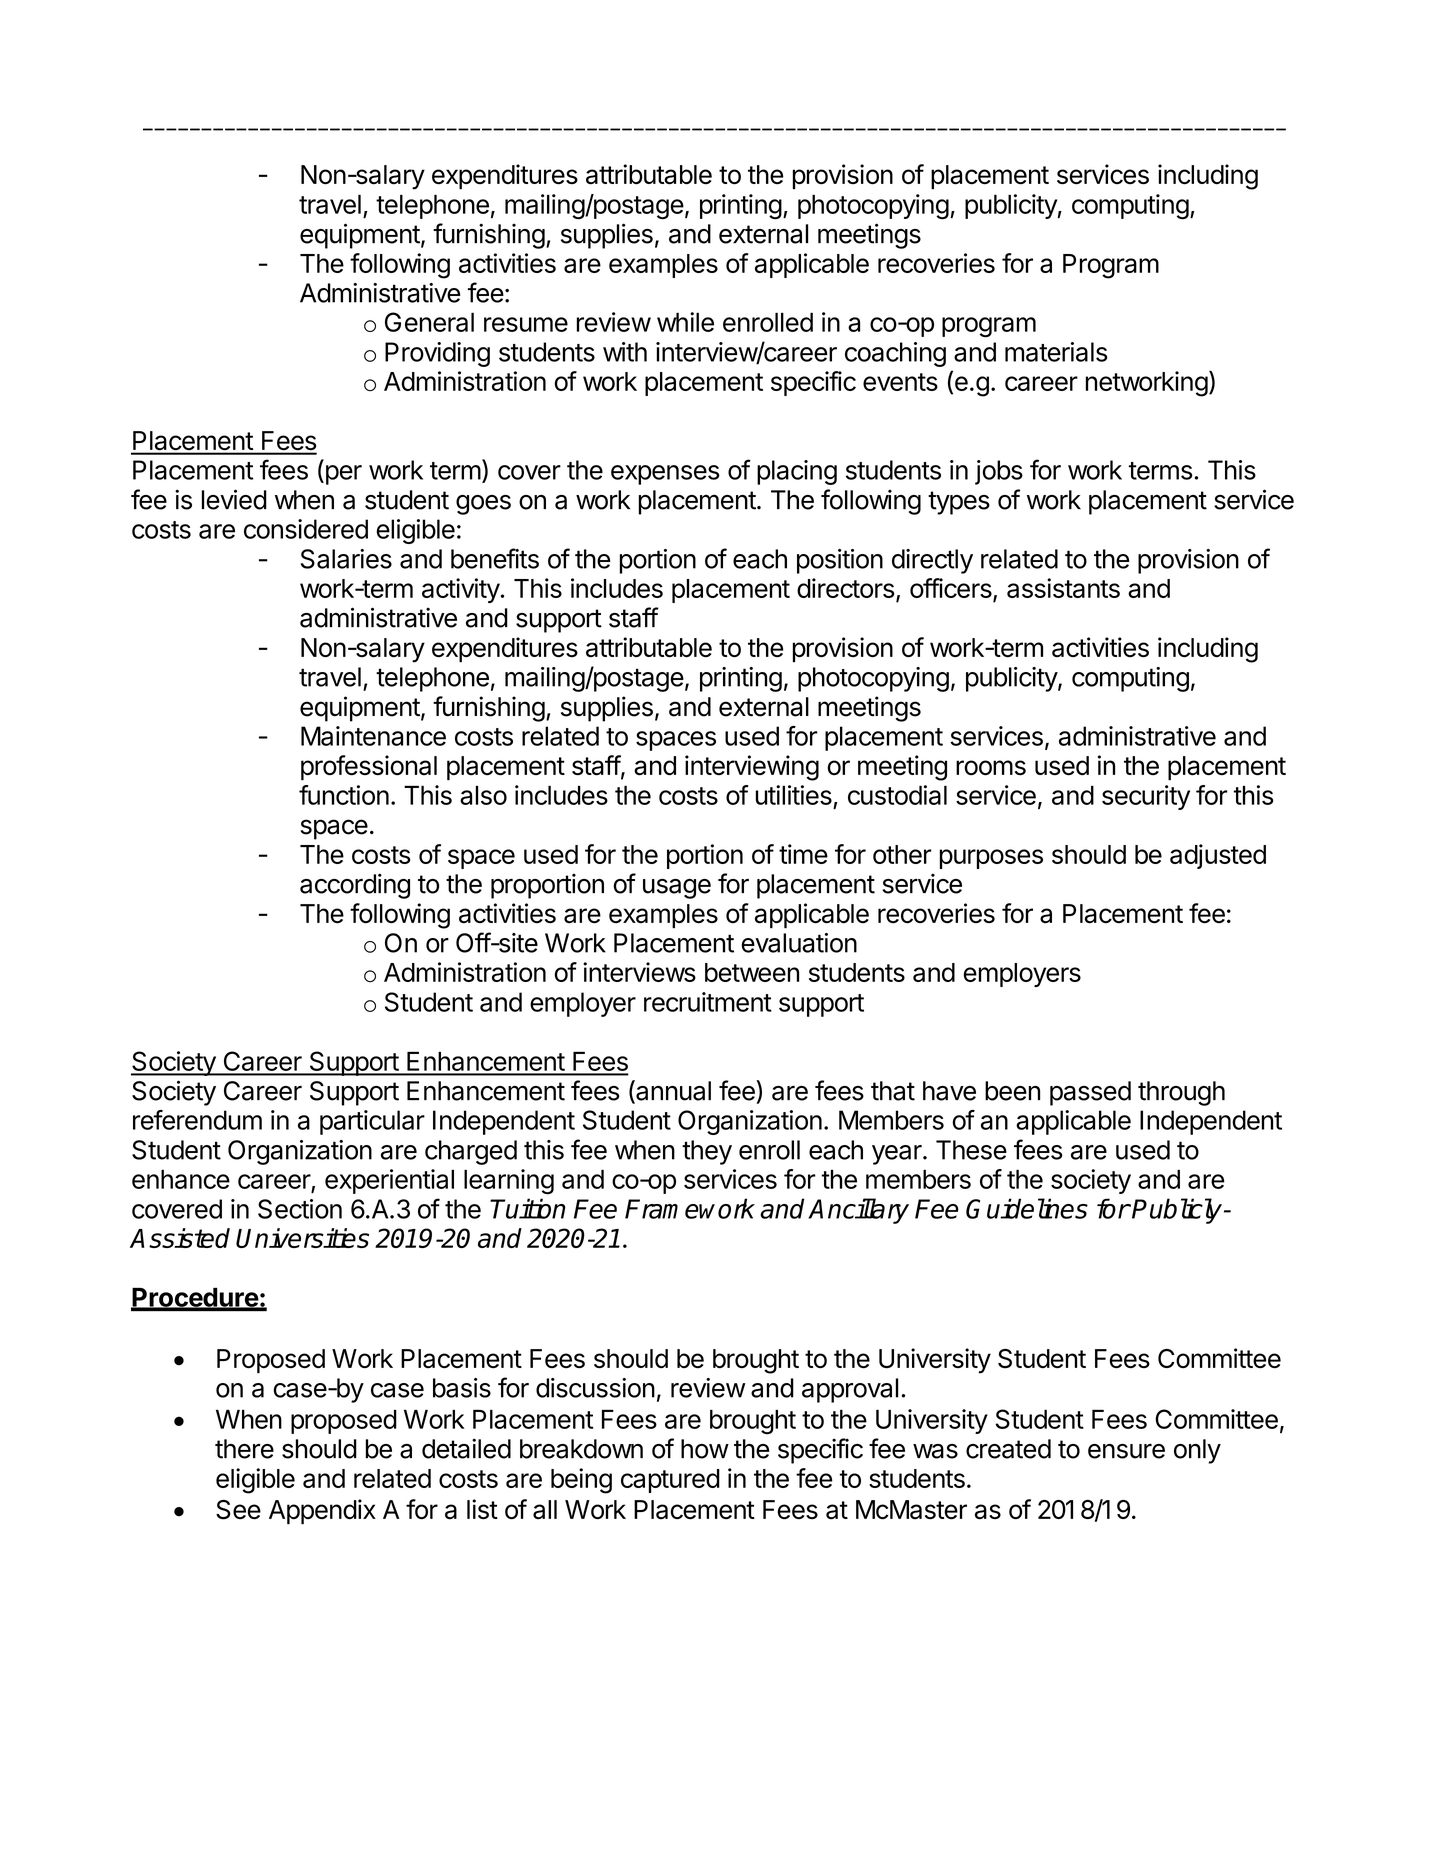  Describe the element at coordinates (355, 886) in the screenshot. I see `according` at that location.
